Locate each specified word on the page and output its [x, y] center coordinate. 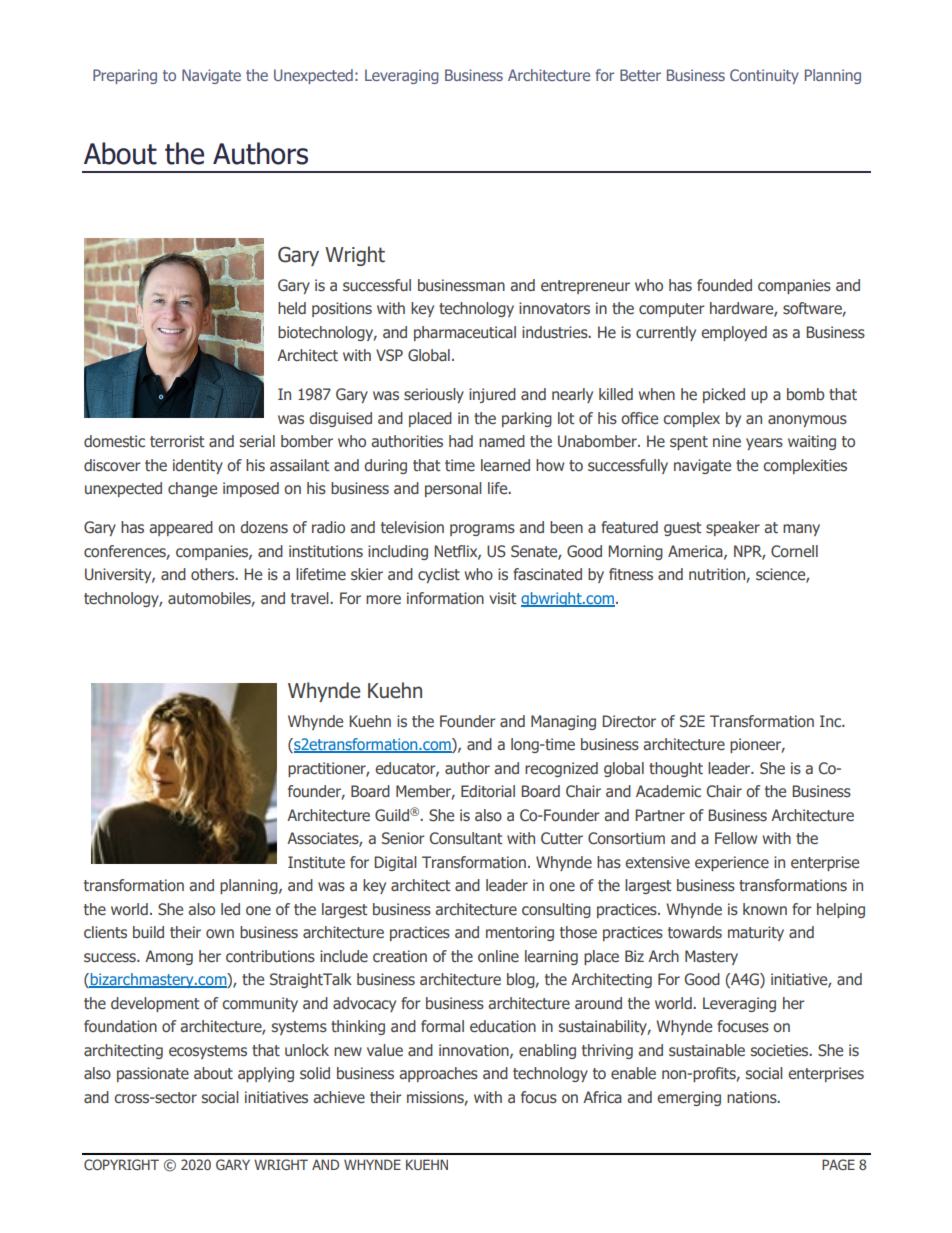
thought [676, 769]
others [214, 574]
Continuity [764, 76]
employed [734, 333]
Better [640, 75]
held [292, 308]
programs [482, 530]
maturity [756, 933]
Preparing [125, 76]
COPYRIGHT [121, 1164]
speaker [733, 528]
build [148, 932]
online [498, 956]
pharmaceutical [465, 333]
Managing [563, 722]
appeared [181, 528]
